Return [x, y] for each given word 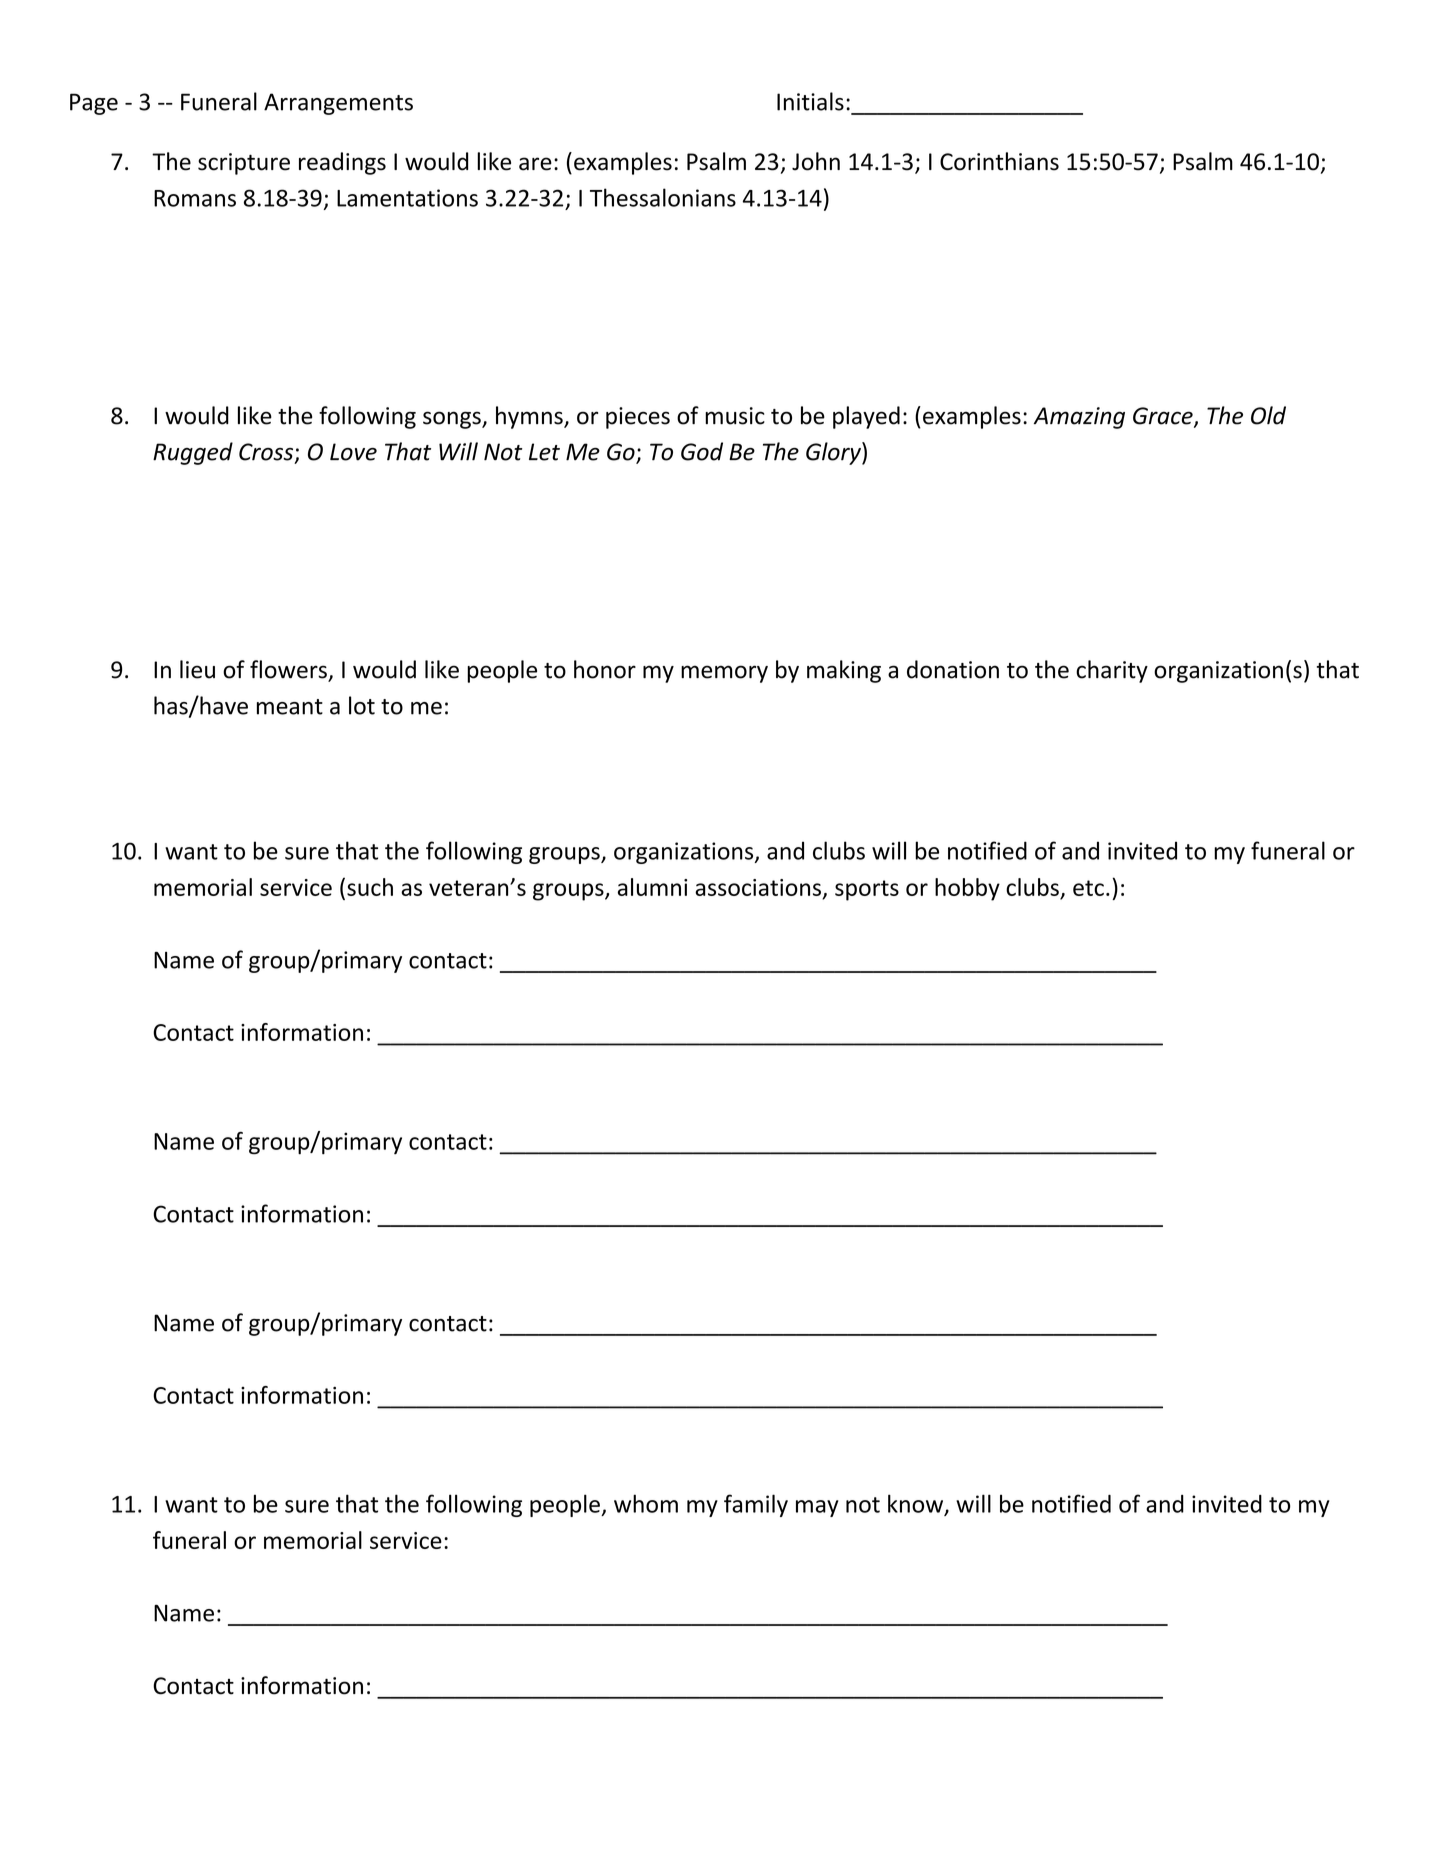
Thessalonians [663, 197]
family [756, 1505]
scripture [244, 164]
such [370, 887]
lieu [197, 669]
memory [724, 674]
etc [1088, 888]
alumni [652, 887]
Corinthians [999, 161]
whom [646, 1503]
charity [1112, 671]
